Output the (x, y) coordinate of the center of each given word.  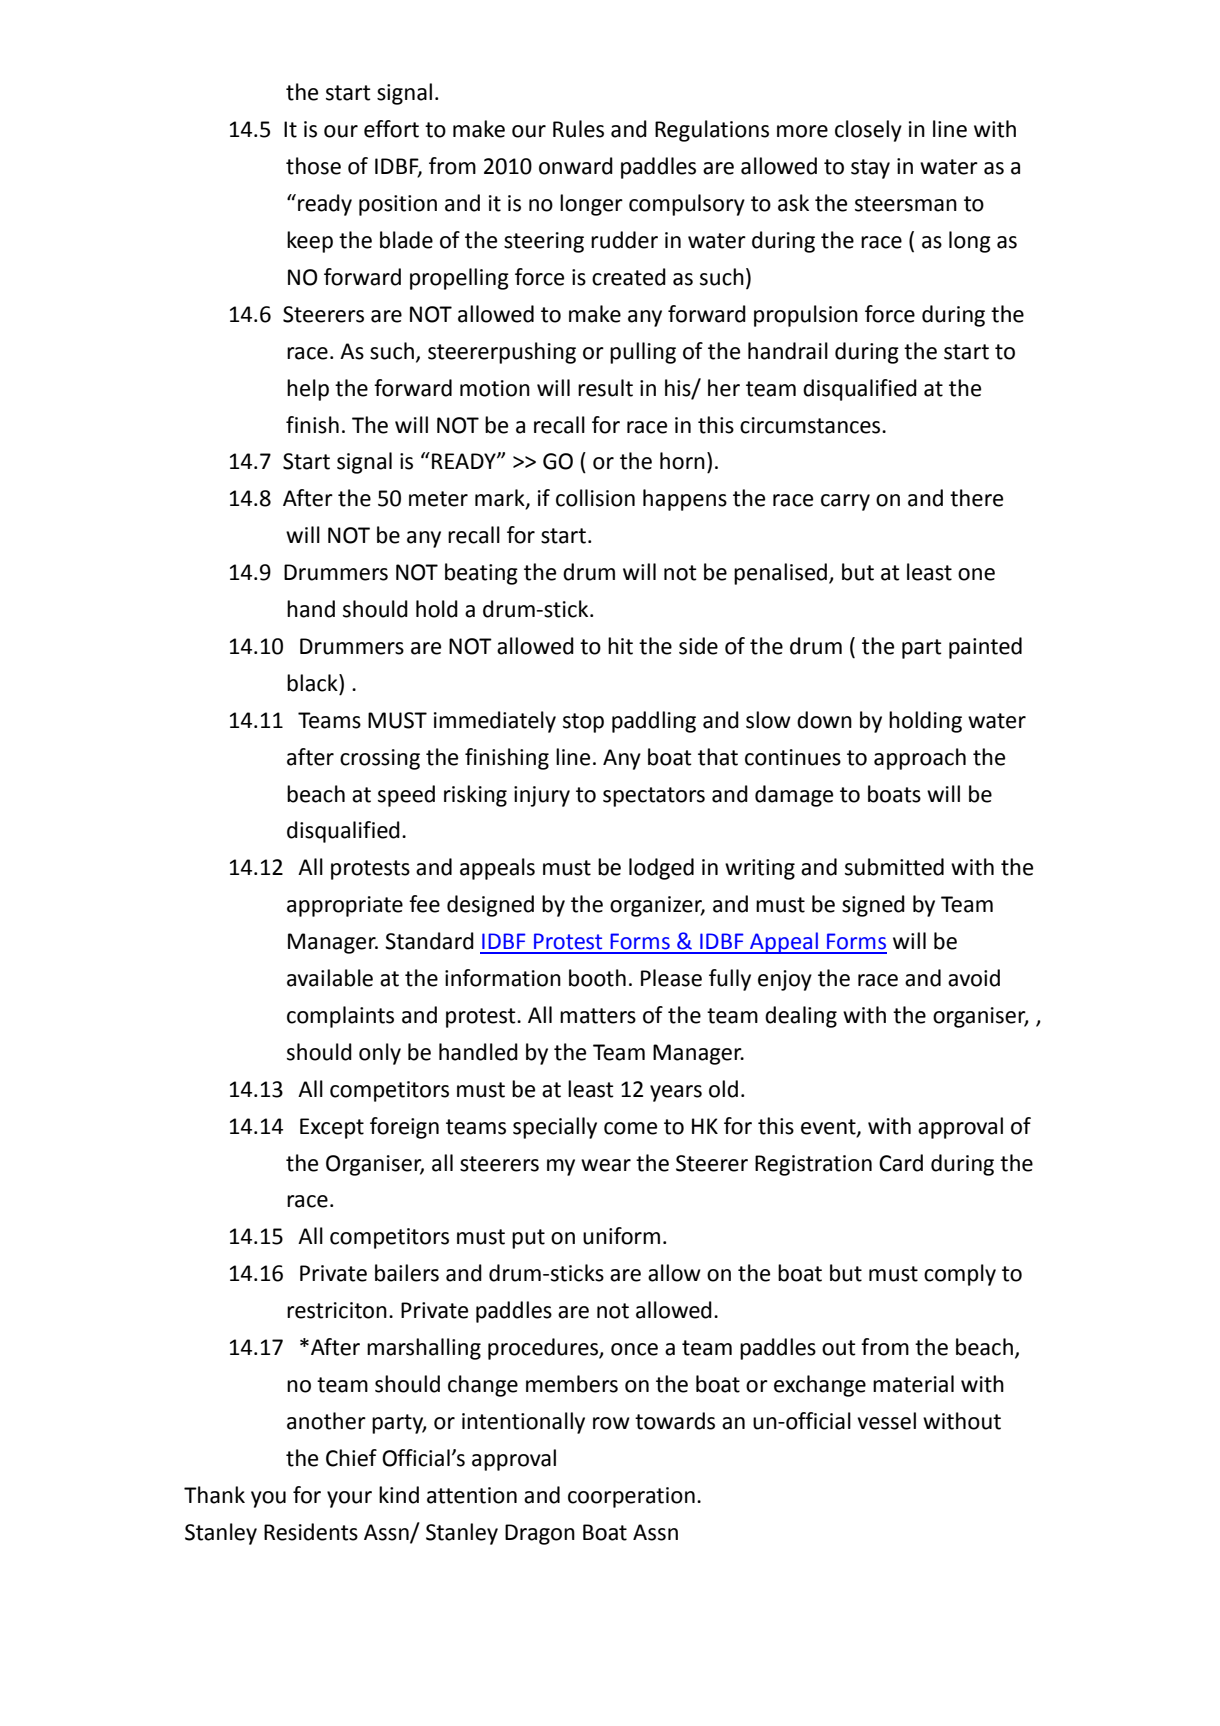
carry (845, 502)
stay (870, 169)
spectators (654, 797)
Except (332, 1128)
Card (901, 1163)
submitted (894, 867)
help (308, 390)
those (313, 166)
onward (576, 166)
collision (595, 498)
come (630, 1128)
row (611, 1423)
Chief (351, 1458)
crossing (380, 759)
